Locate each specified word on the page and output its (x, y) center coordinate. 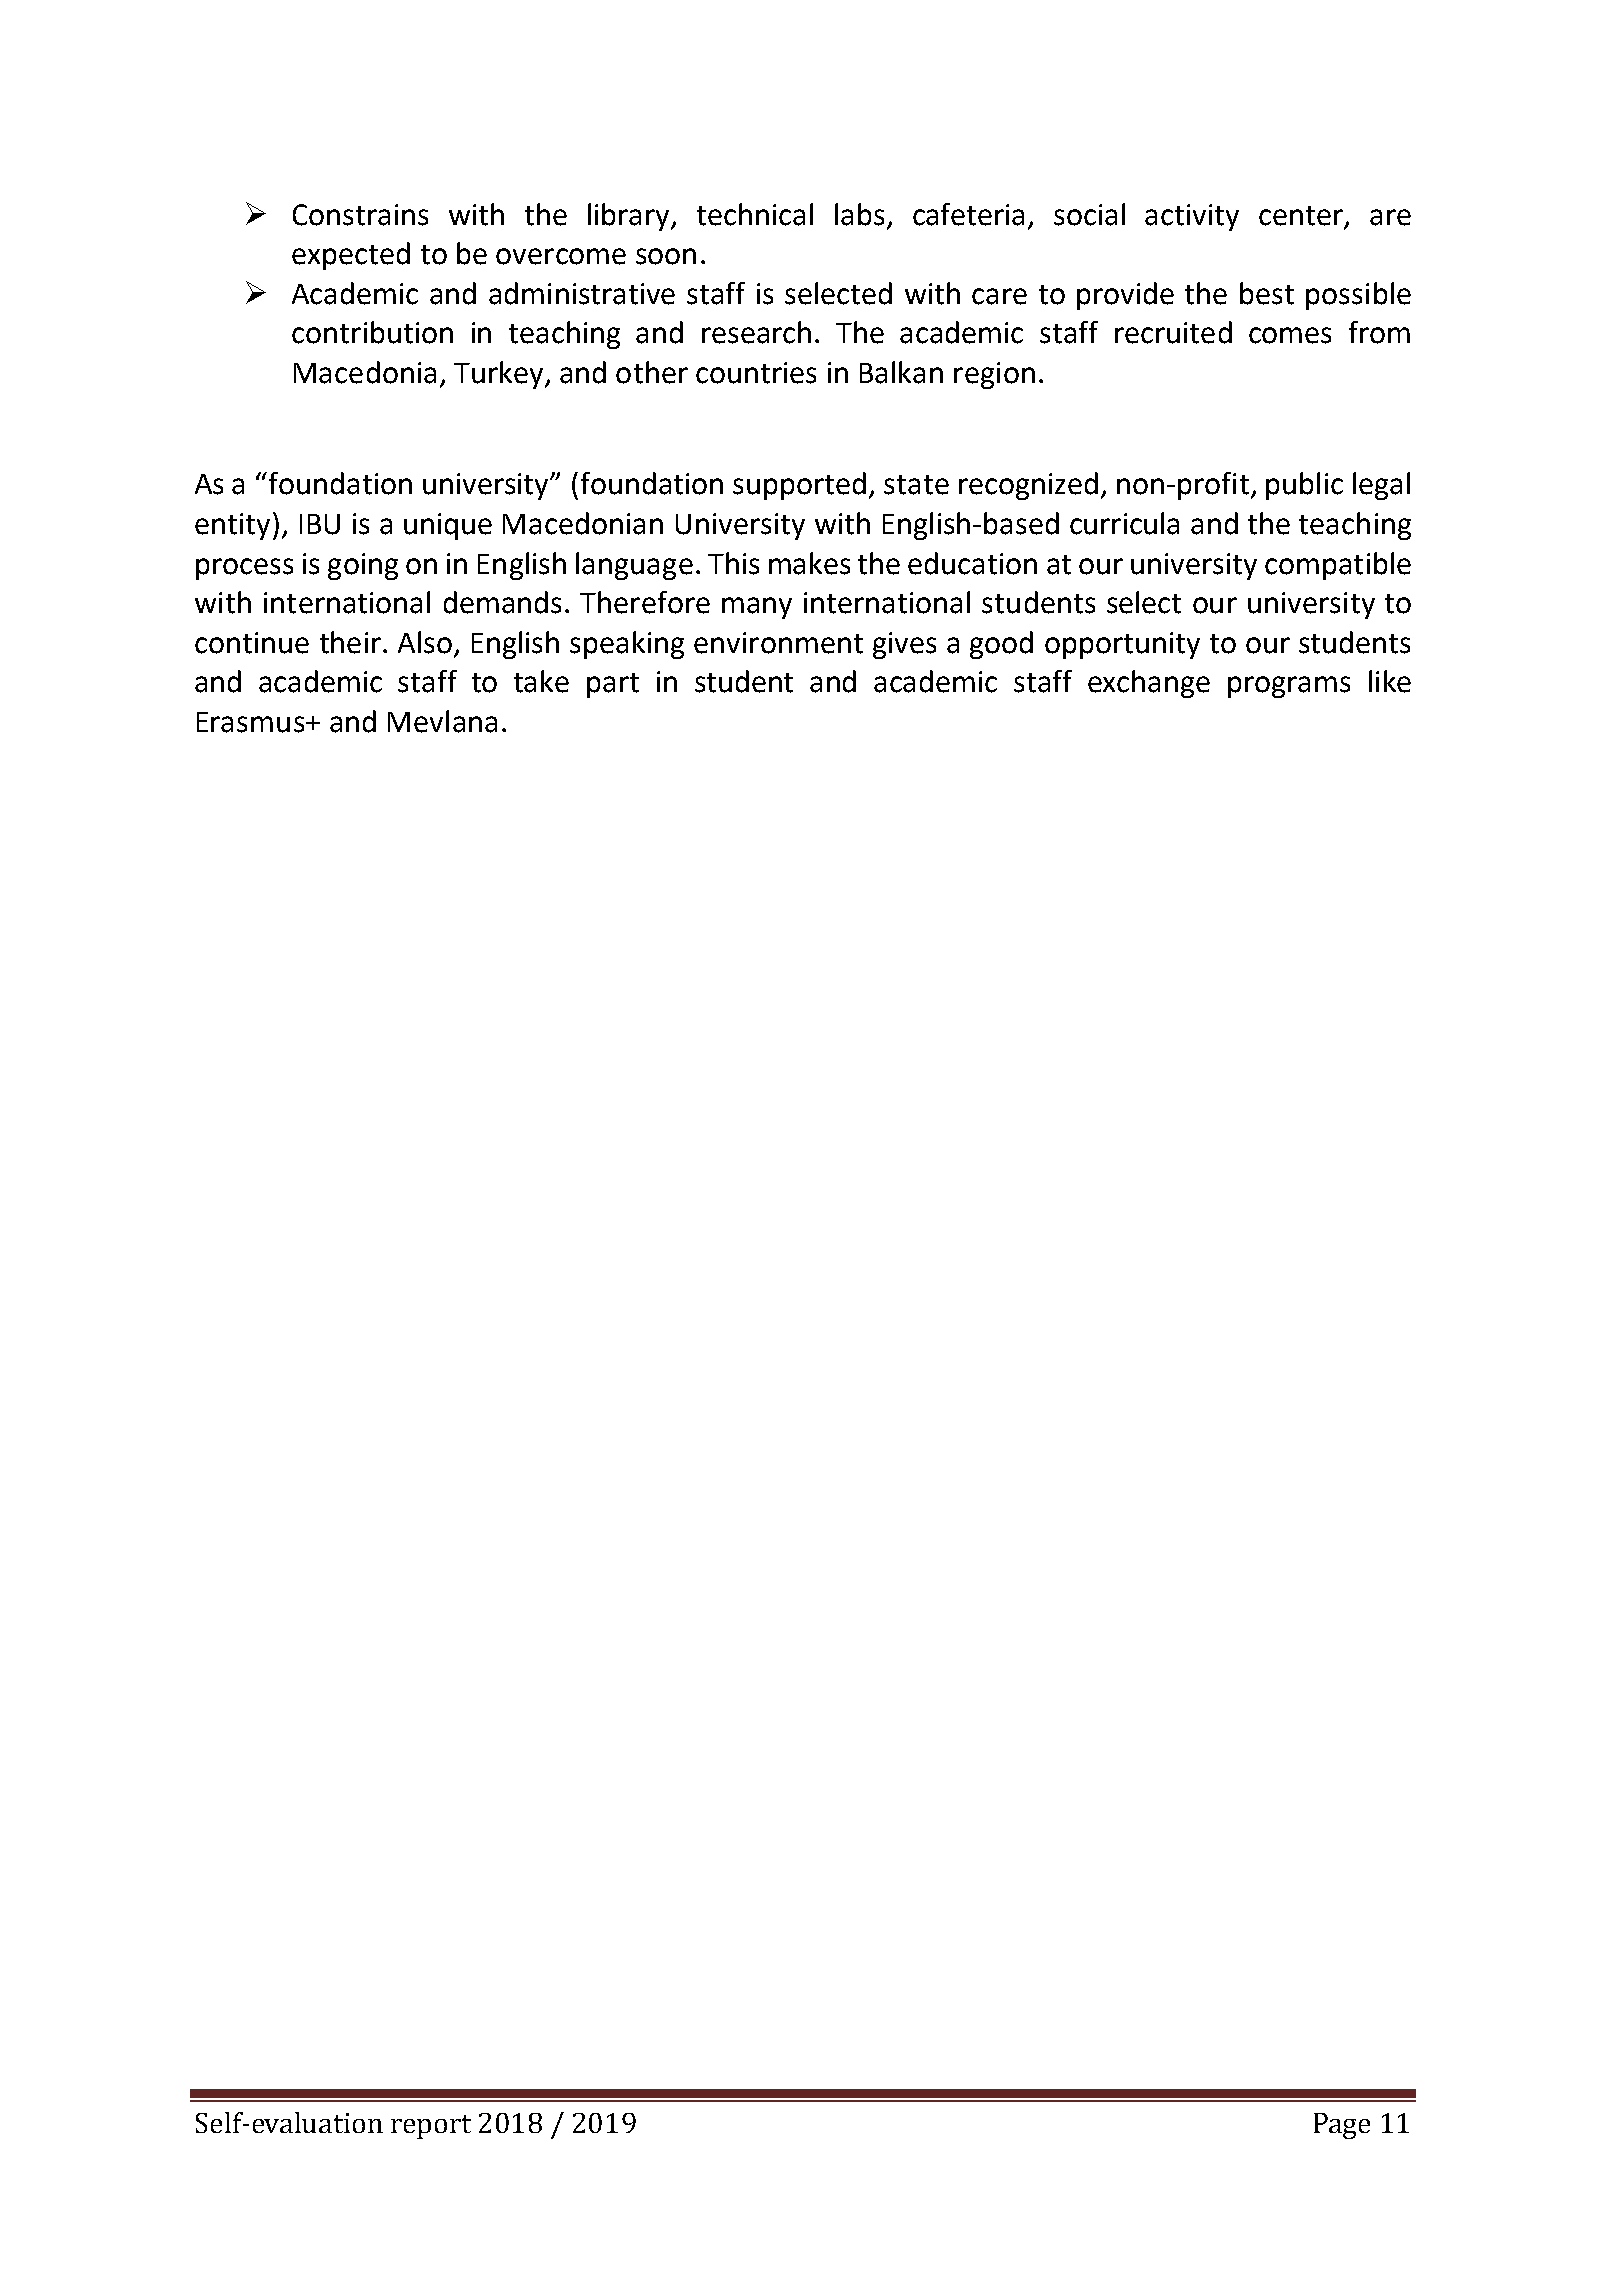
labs (859, 214)
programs (1289, 687)
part (613, 685)
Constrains (360, 215)
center (1302, 217)
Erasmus (250, 722)
